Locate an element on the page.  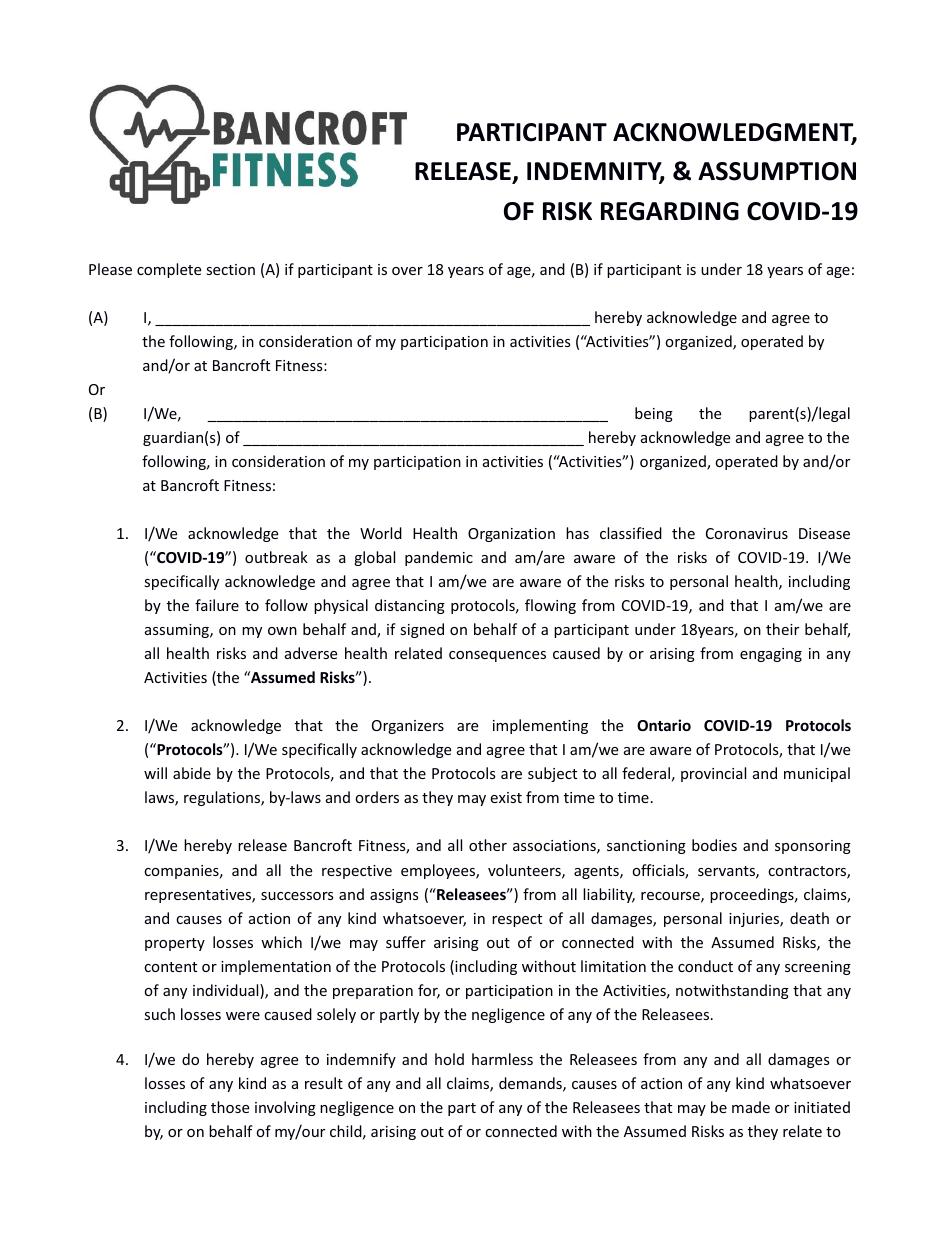
Coronavirus is located at coordinates (747, 533).
